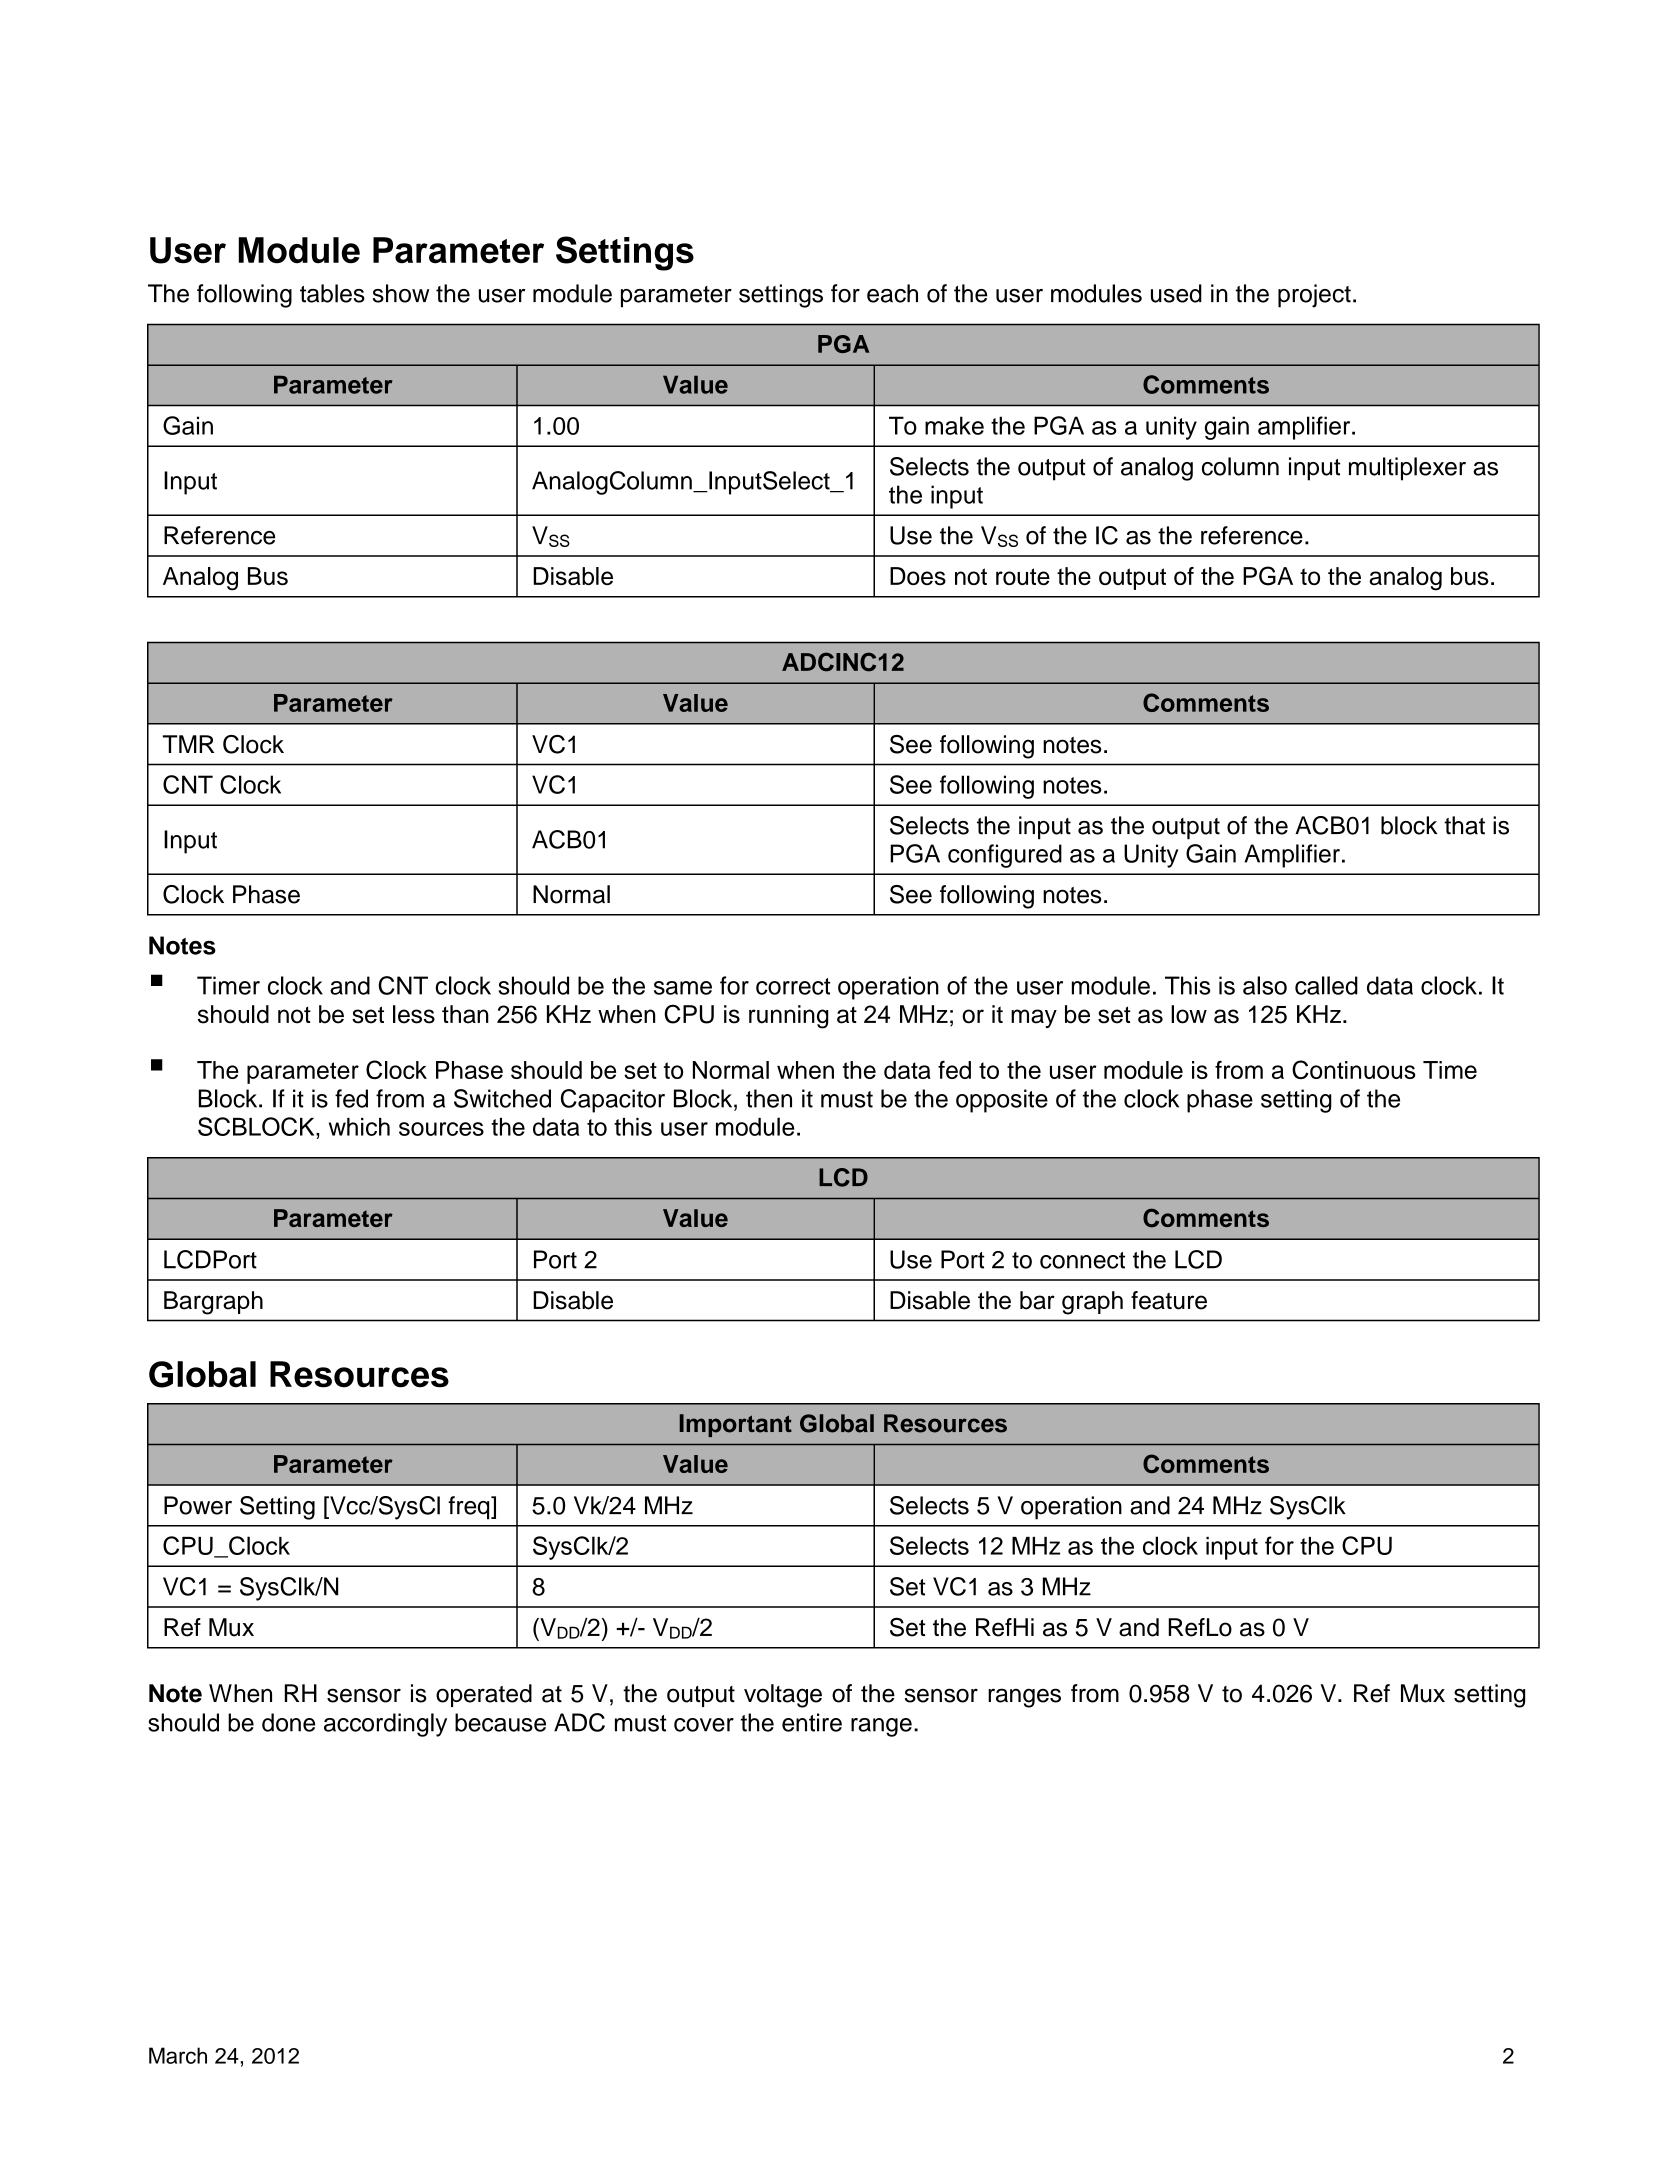 The height and width of the page is (2167, 1674). Describe the element at coordinates (704, 1725) in the page. I see `cover` at that location.
